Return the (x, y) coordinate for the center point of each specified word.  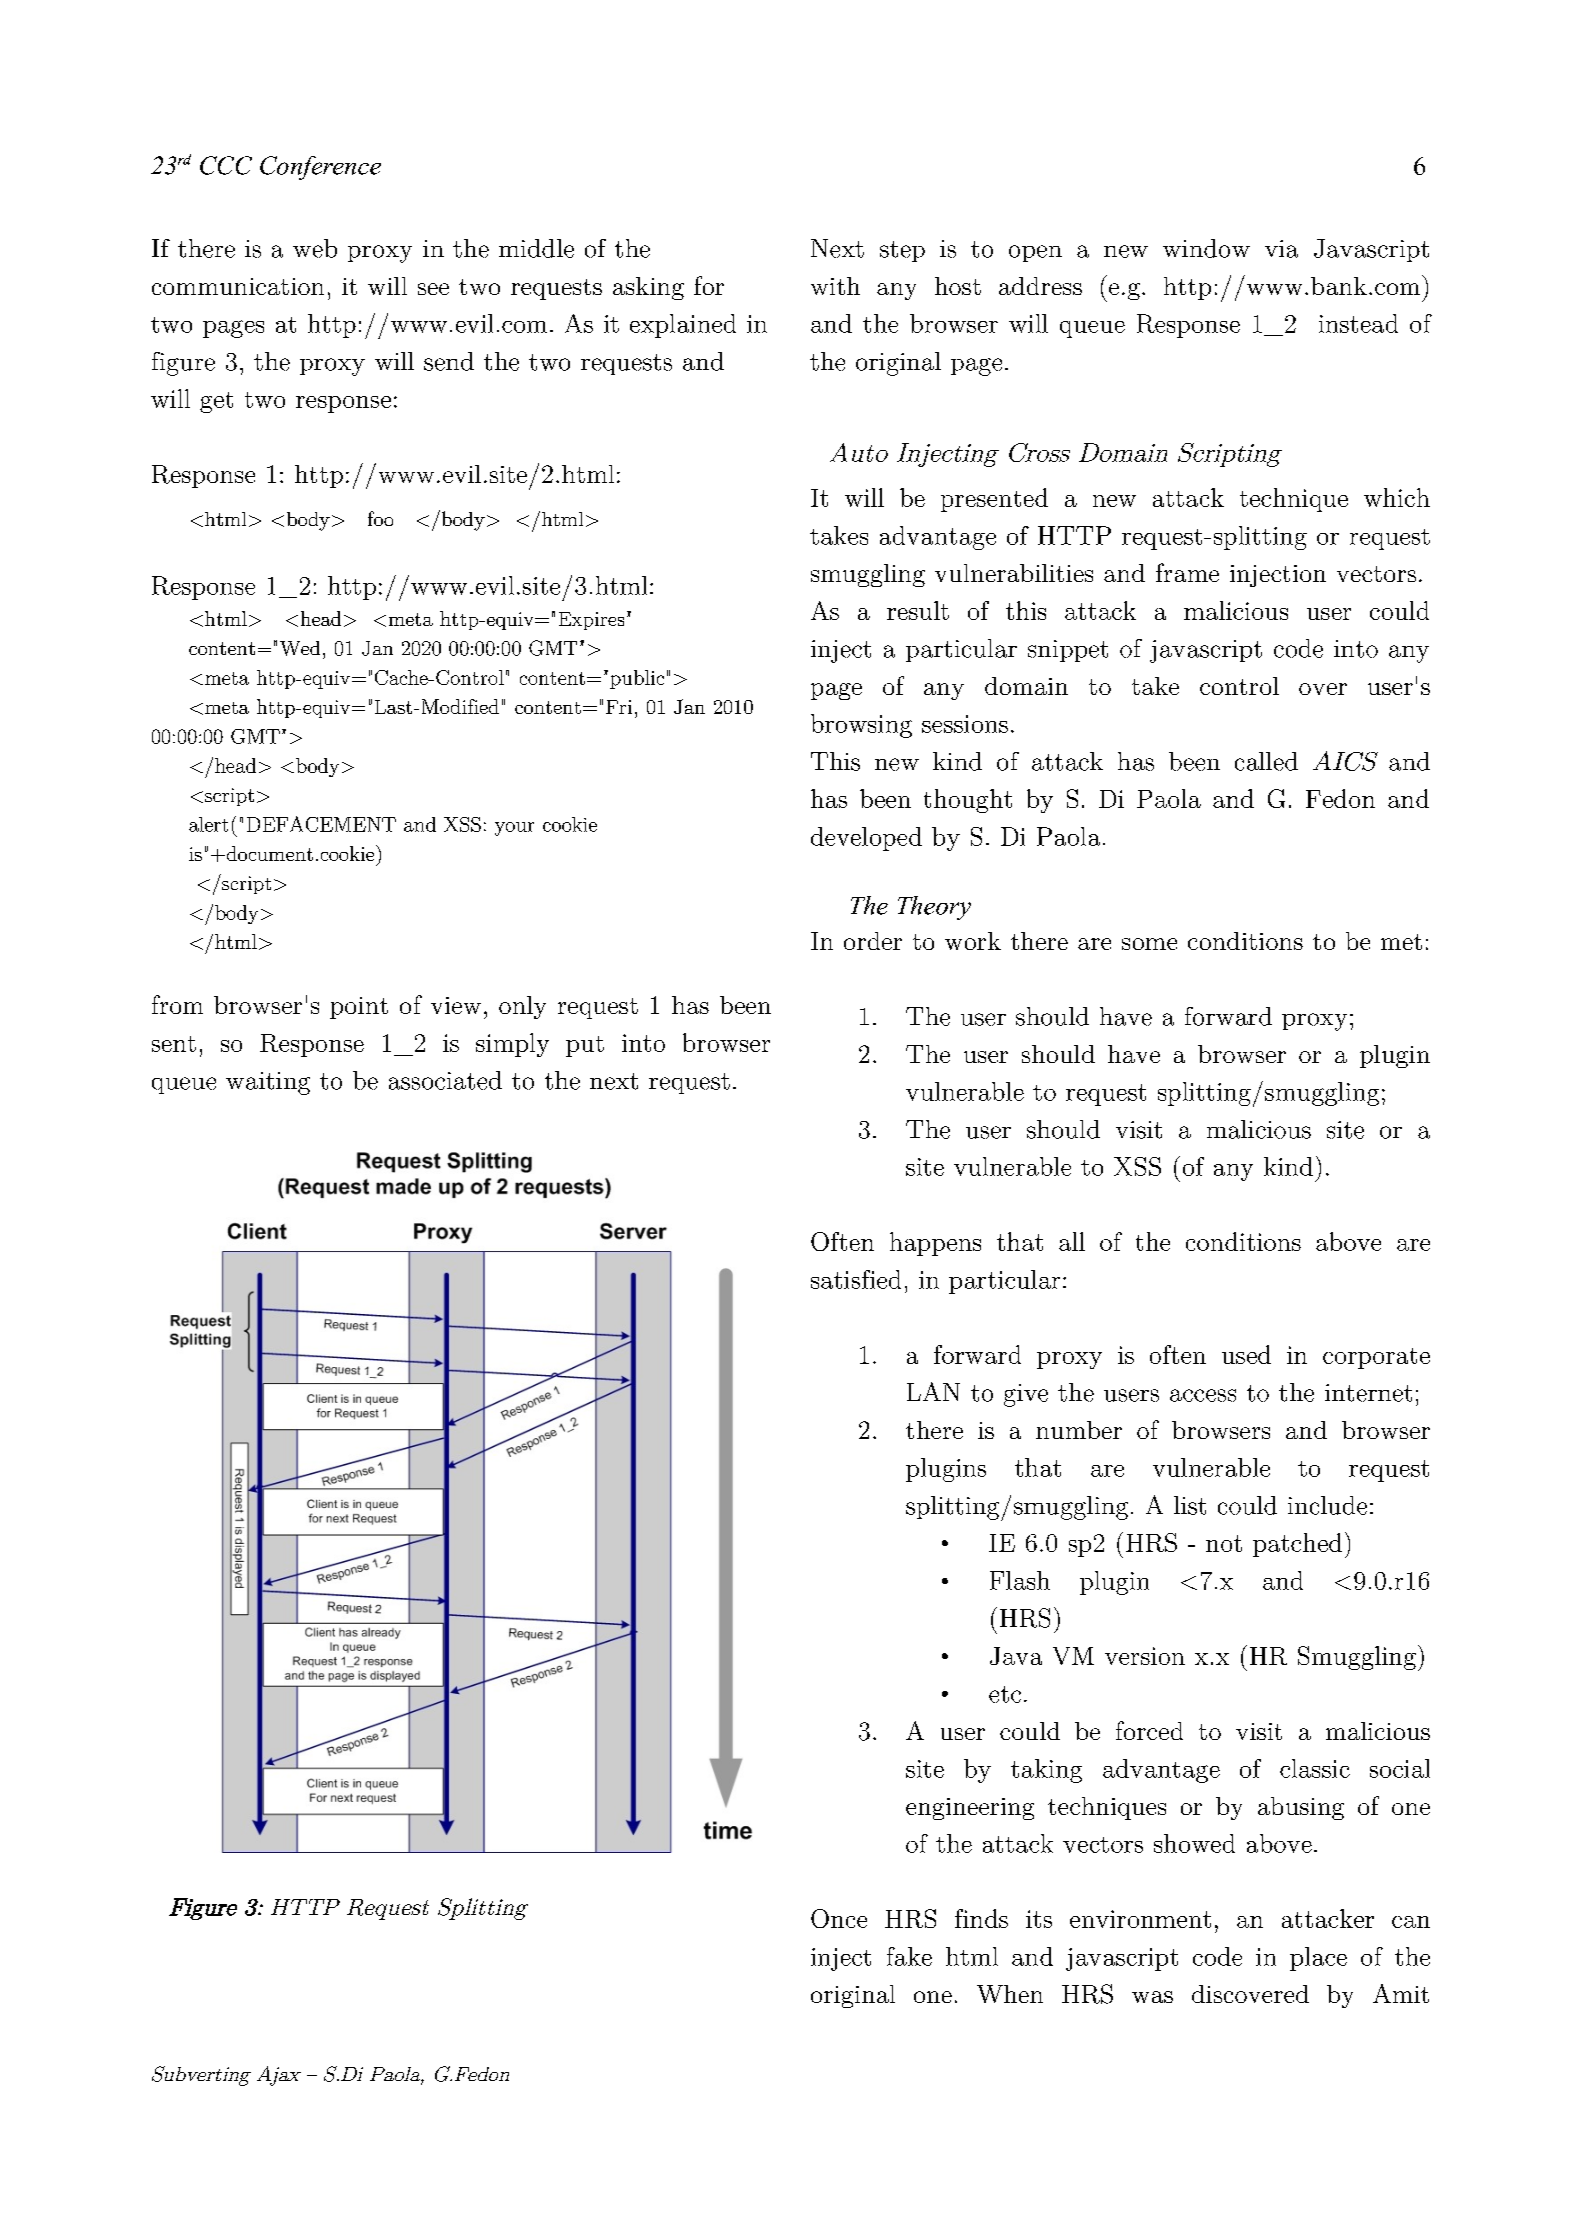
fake (909, 1956)
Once (839, 1918)
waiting (268, 1083)
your (514, 829)
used (1246, 1354)
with (835, 286)
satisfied (856, 1279)
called (1266, 761)
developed (866, 839)
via (1281, 249)
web (315, 248)
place (1318, 1959)
